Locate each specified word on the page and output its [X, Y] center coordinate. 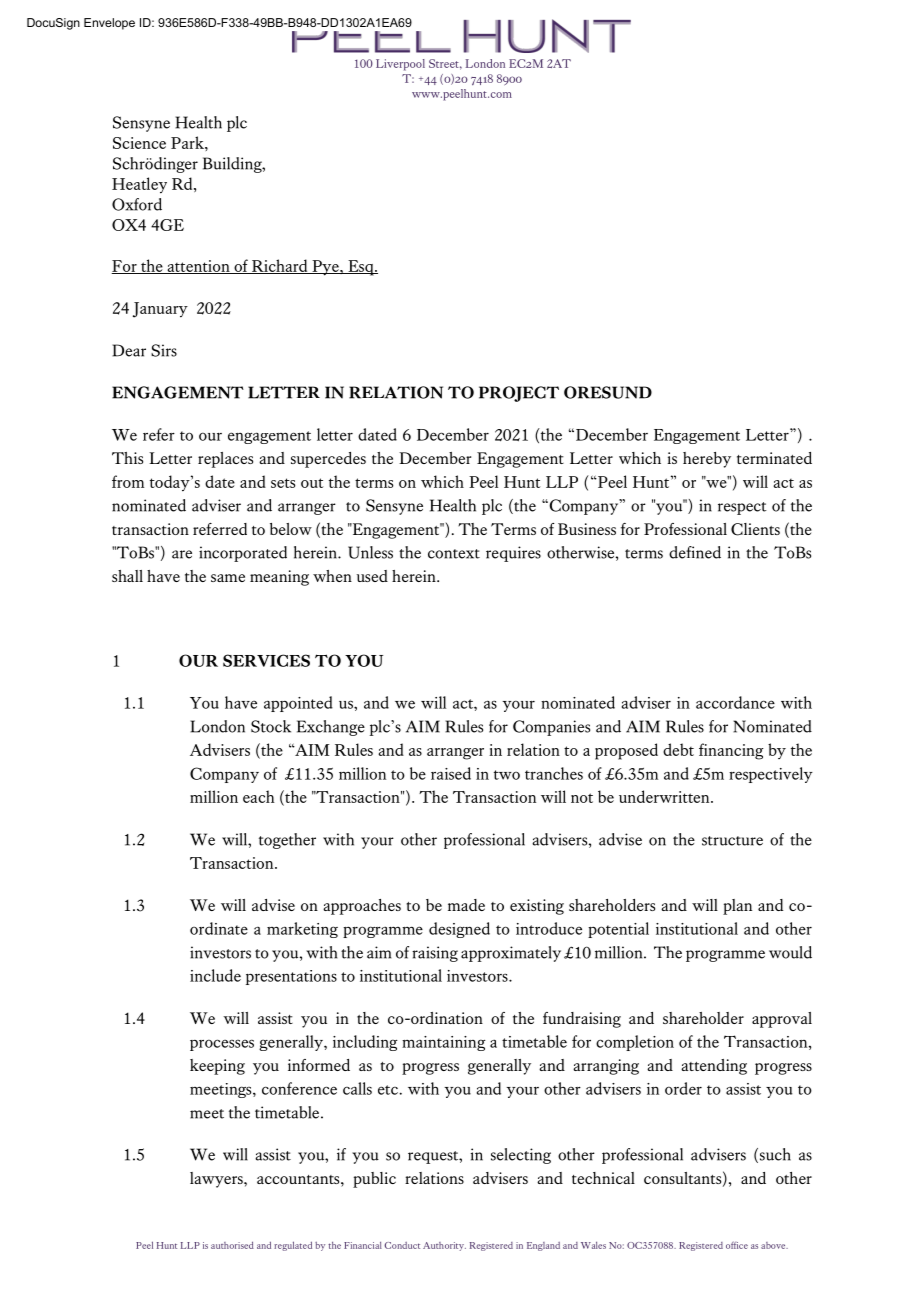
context [454, 554]
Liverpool [400, 65]
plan [737, 907]
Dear [129, 350]
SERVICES [266, 660]
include [215, 975]
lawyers [217, 1180]
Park [188, 142]
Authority [444, 1246]
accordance [735, 702]
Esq [361, 268]
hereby [707, 460]
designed [459, 930]
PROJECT [519, 394]
